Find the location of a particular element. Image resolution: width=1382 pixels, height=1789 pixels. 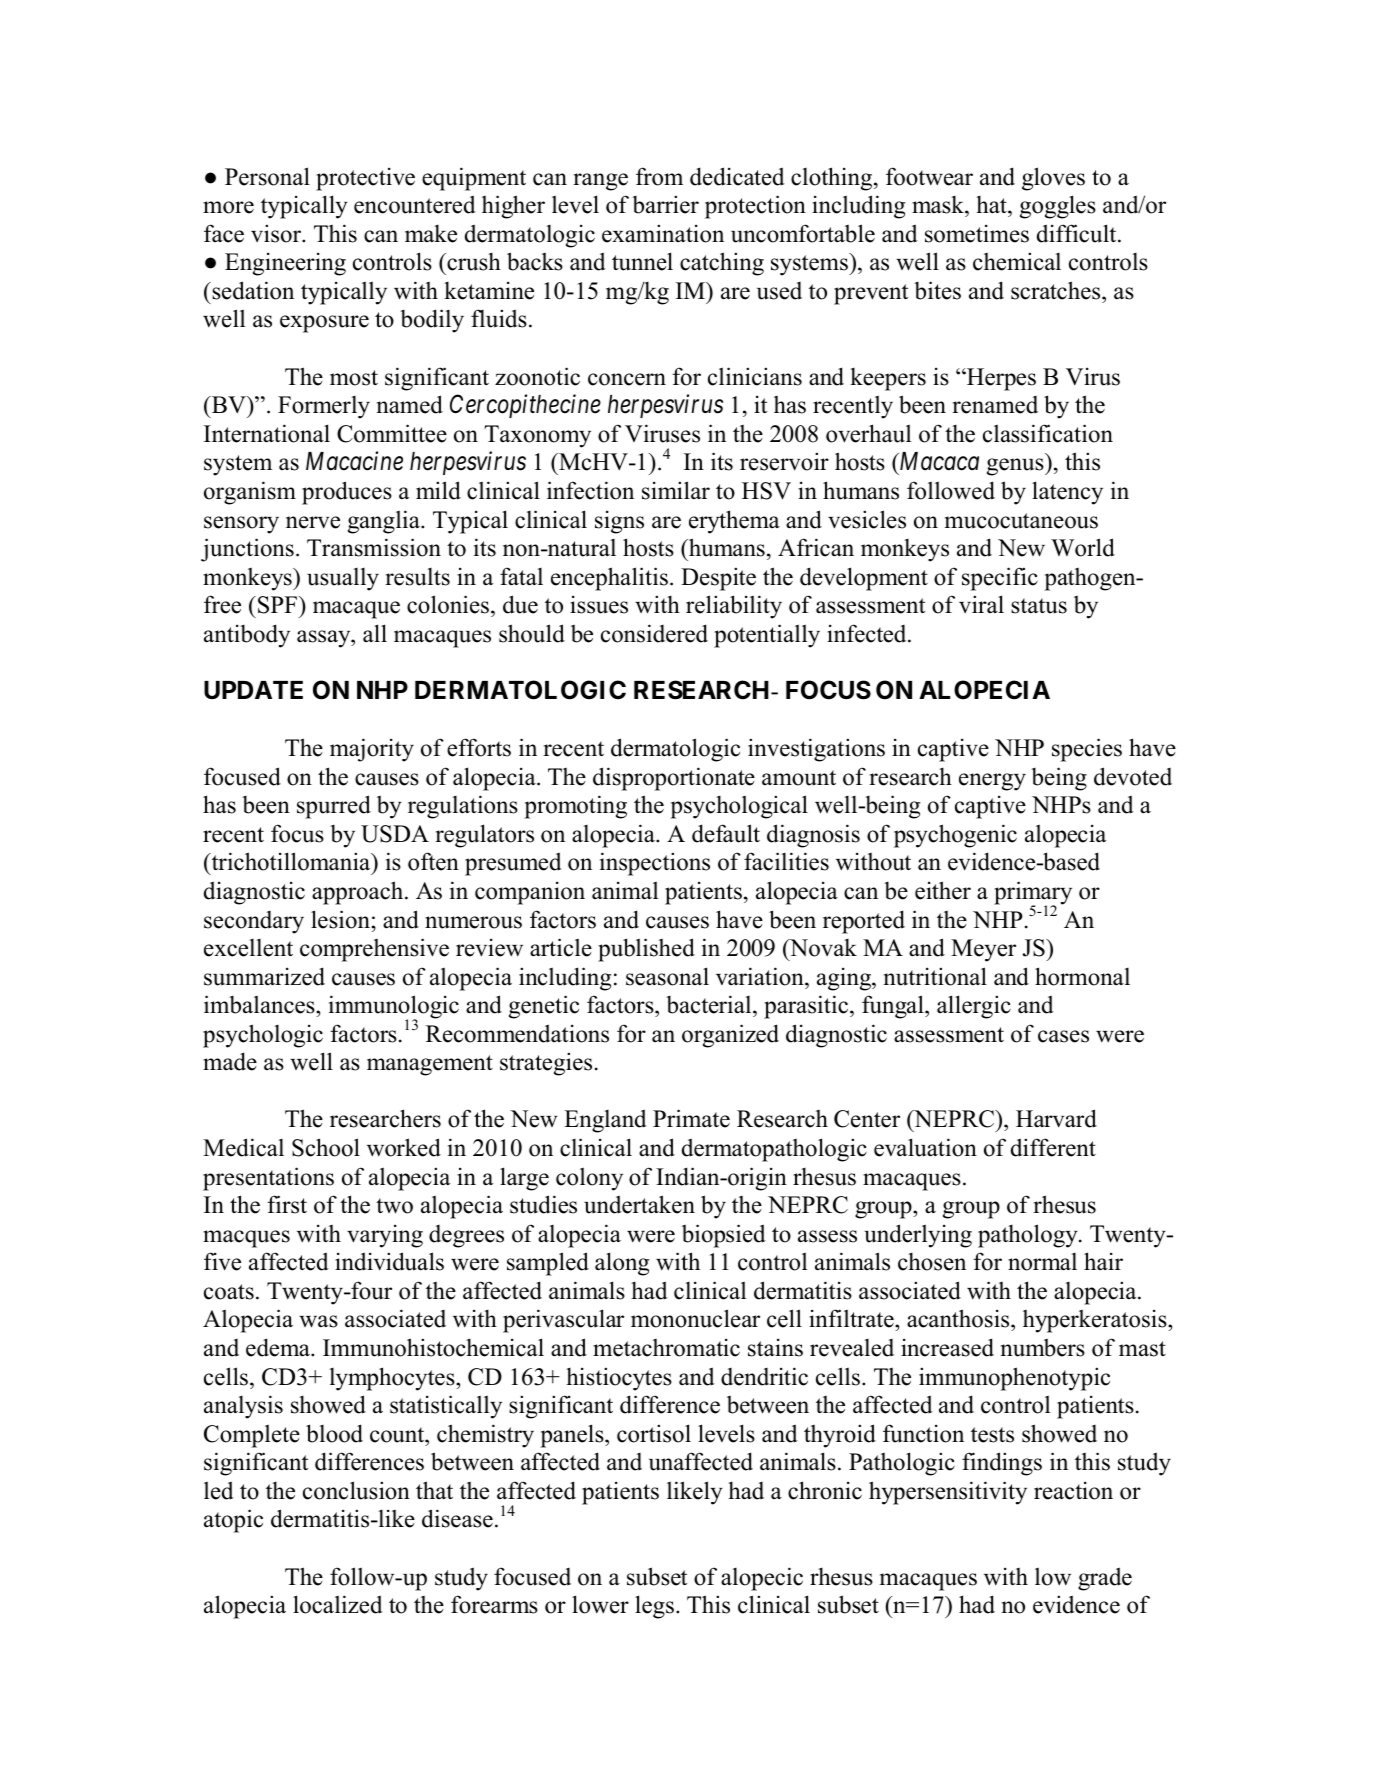

Despite is located at coordinates (718, 579).
